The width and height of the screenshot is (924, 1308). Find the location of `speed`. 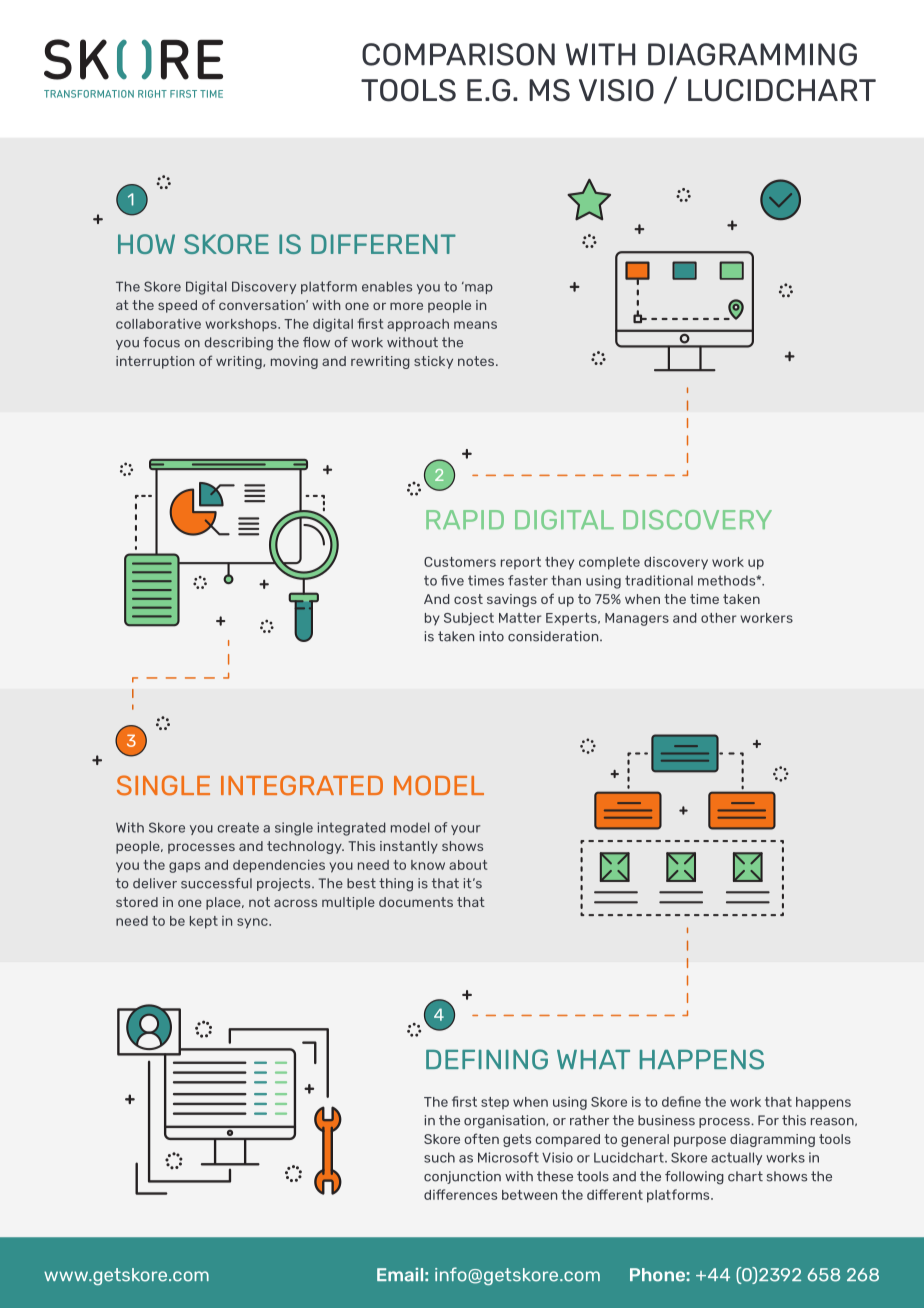

speed is located at coordinates (177, 306).
